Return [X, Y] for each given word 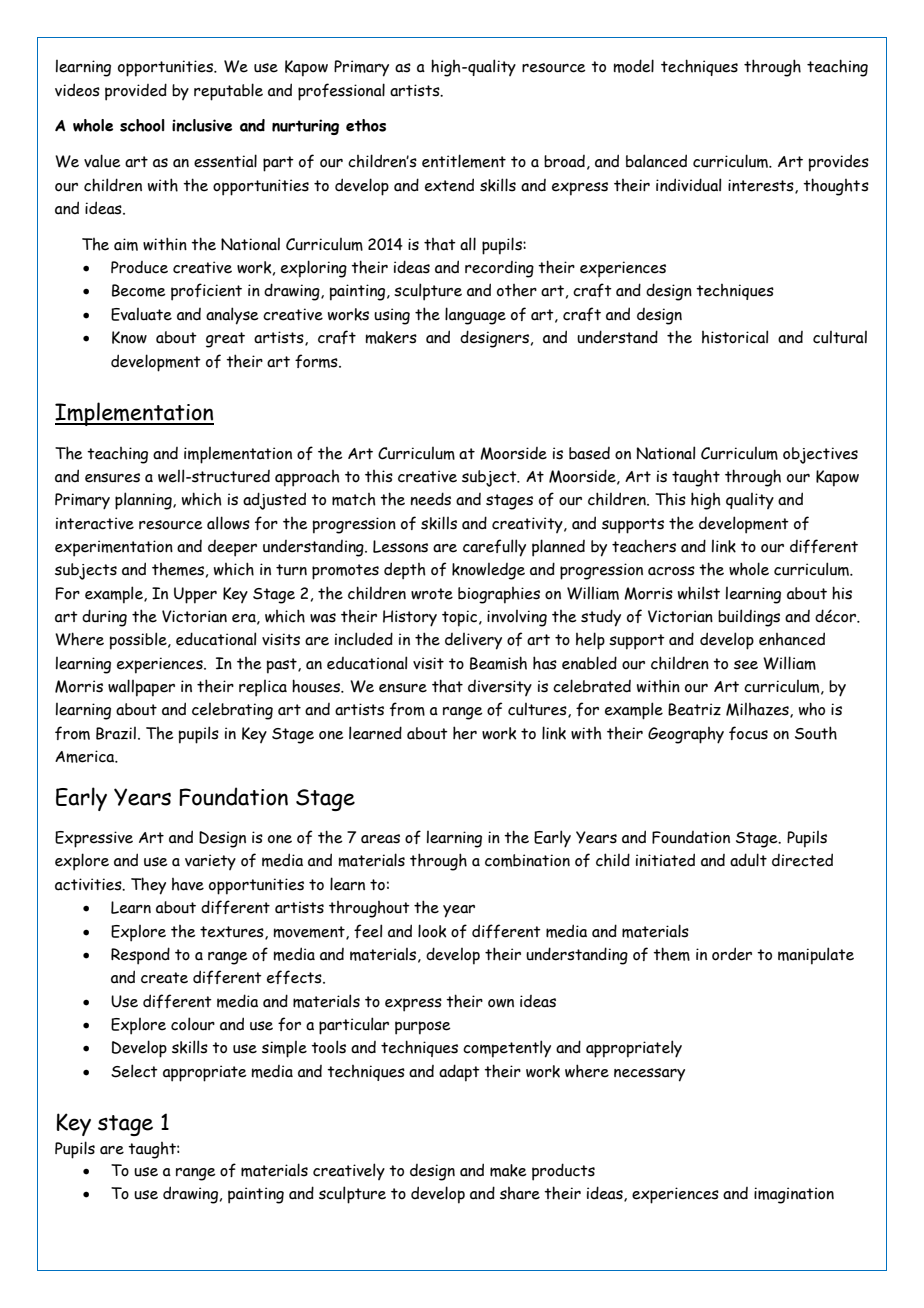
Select [134, 1071]
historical [735, 337]
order [732, 954]
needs [431, 499]
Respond [140, 956]
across [671, 571]
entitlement [464, 161]
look [432, 931]
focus [748, 733]
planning [144, 501]
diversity [500, 688]
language [475, 316]
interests [762, 186]
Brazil [116, 733]
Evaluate [141, 314]
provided [136, 92]
